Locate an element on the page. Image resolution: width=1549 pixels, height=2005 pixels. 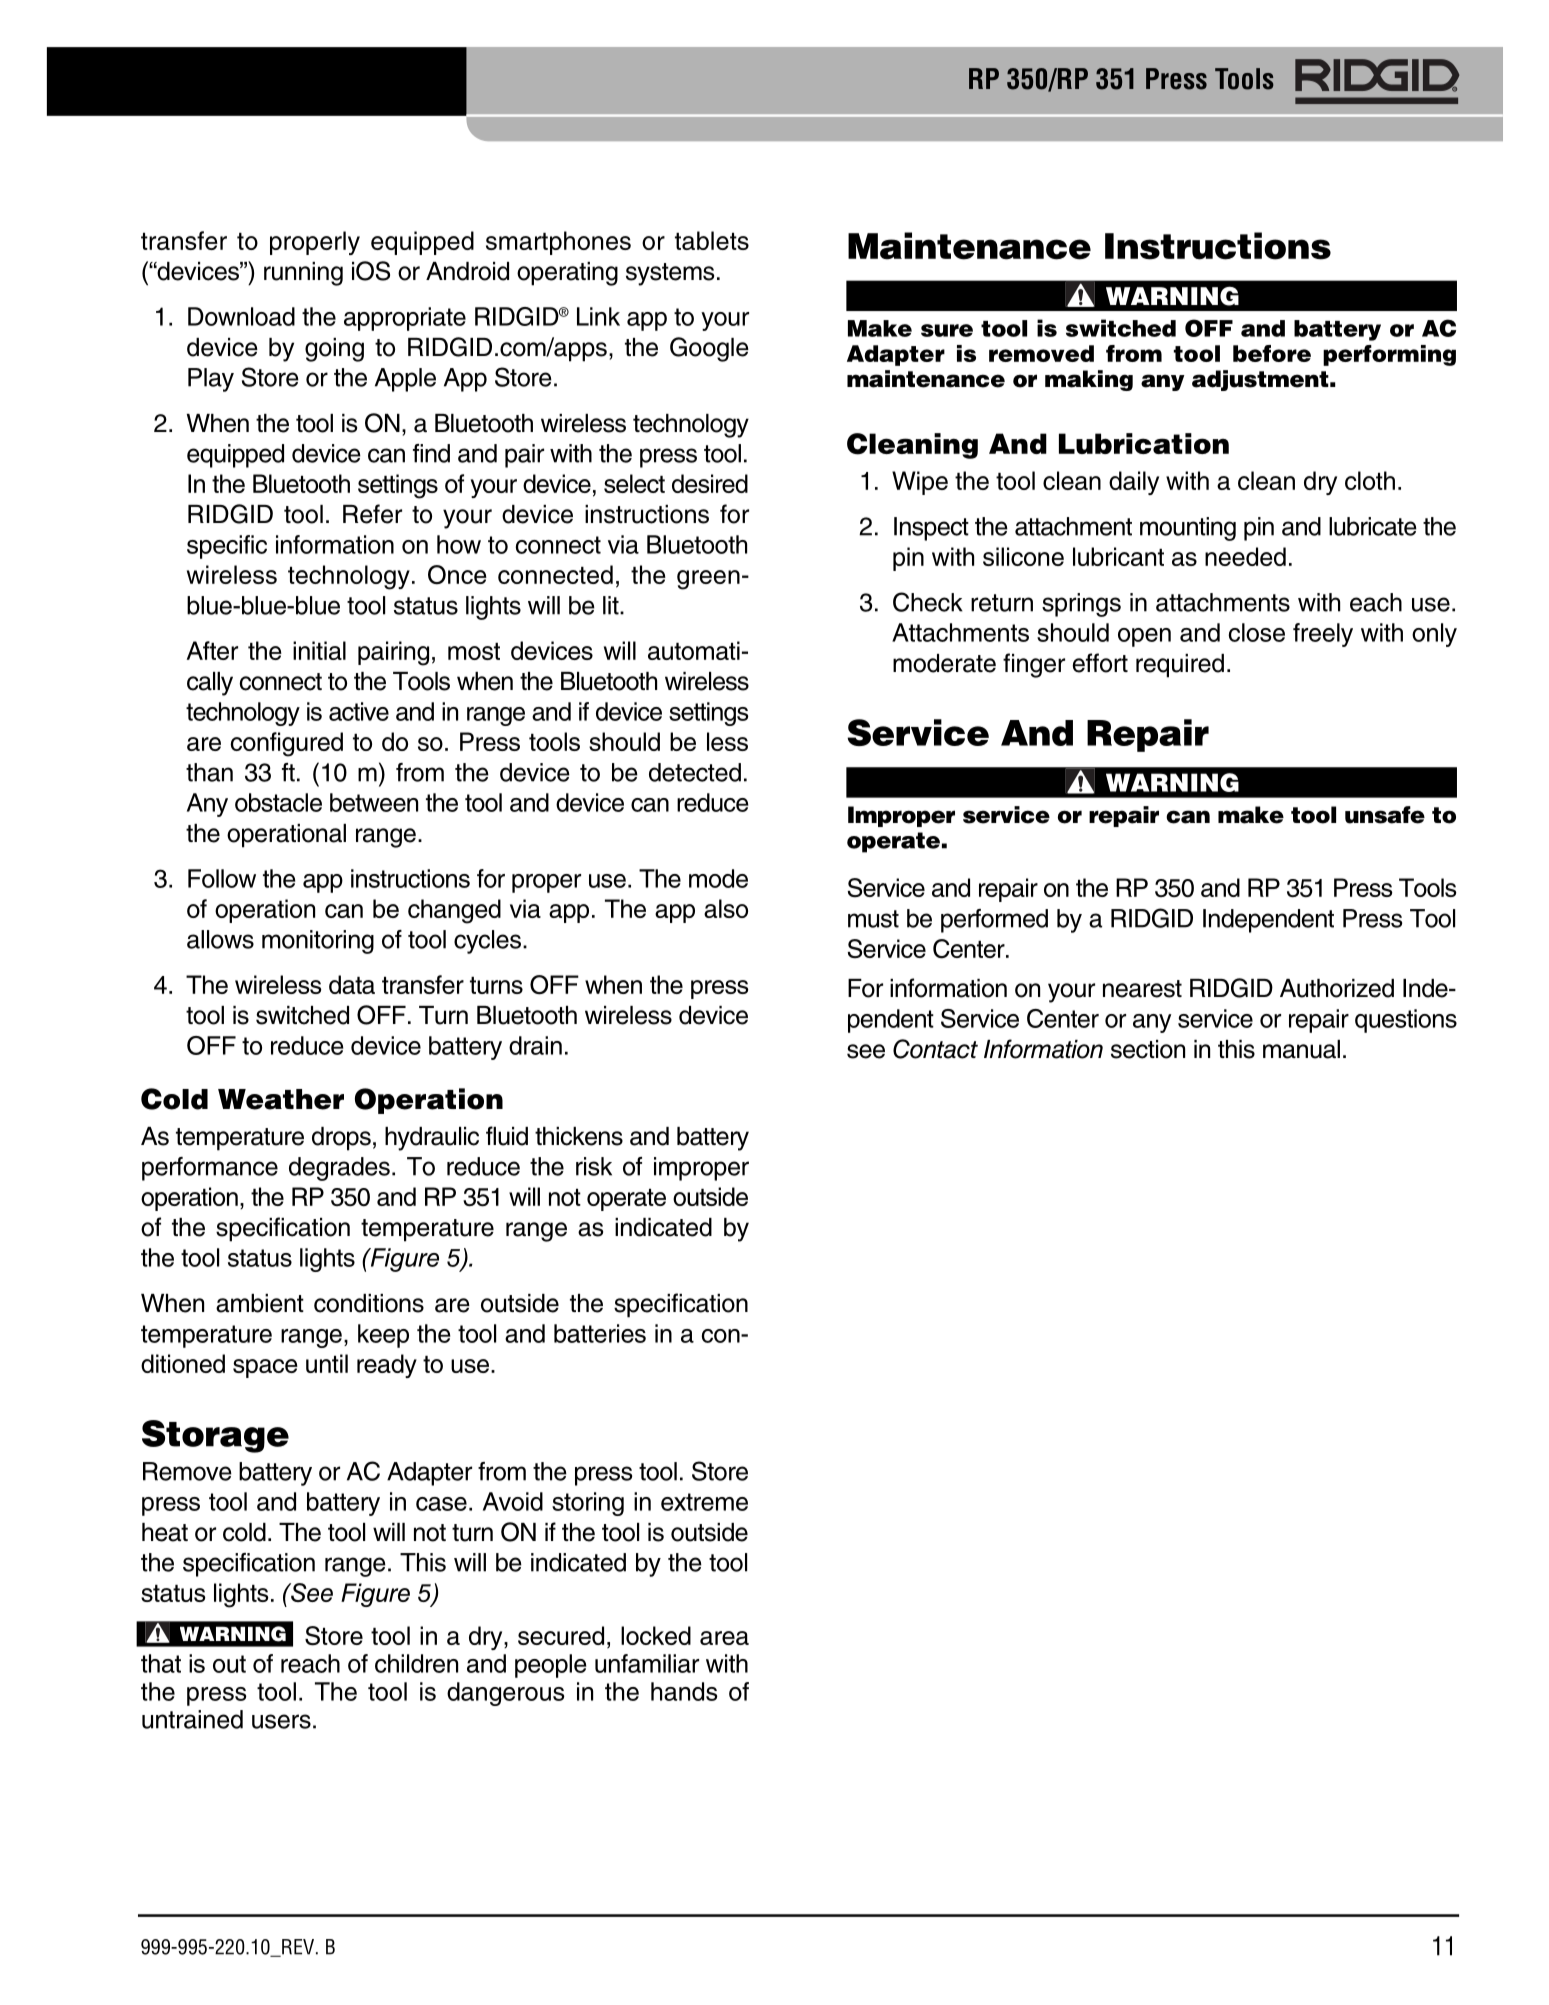
batteries is located at coordinates (600, 1333).
